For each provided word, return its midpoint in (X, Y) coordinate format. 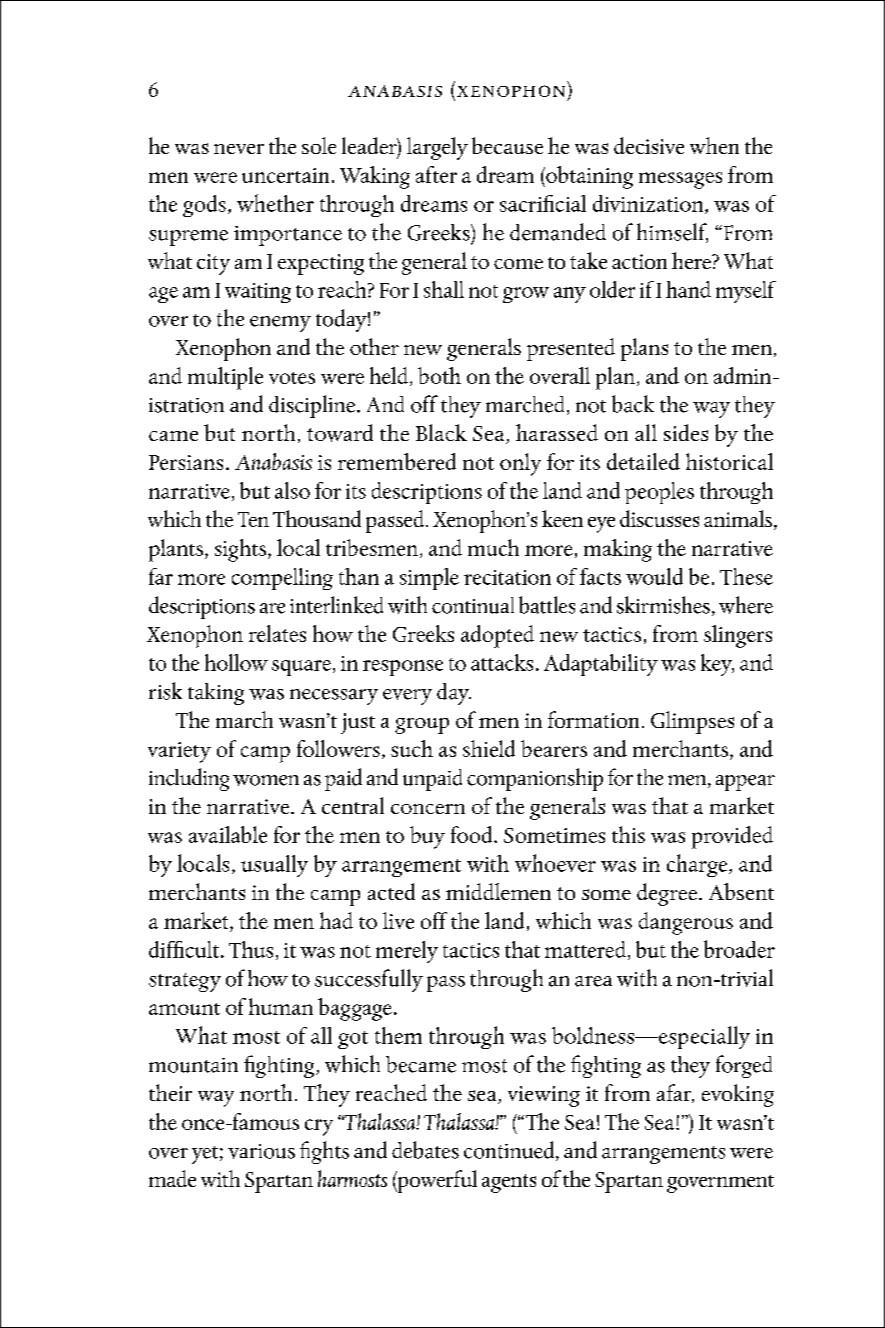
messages (680, 180)
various (261, 1151)
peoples (659, 493)
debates (425, 1150)
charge (698, 865)
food (473, 834)
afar (675, 1093)
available (228, 834)
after (436, 174)
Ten (253, 519)
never (239, 149)
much (493, 547)
